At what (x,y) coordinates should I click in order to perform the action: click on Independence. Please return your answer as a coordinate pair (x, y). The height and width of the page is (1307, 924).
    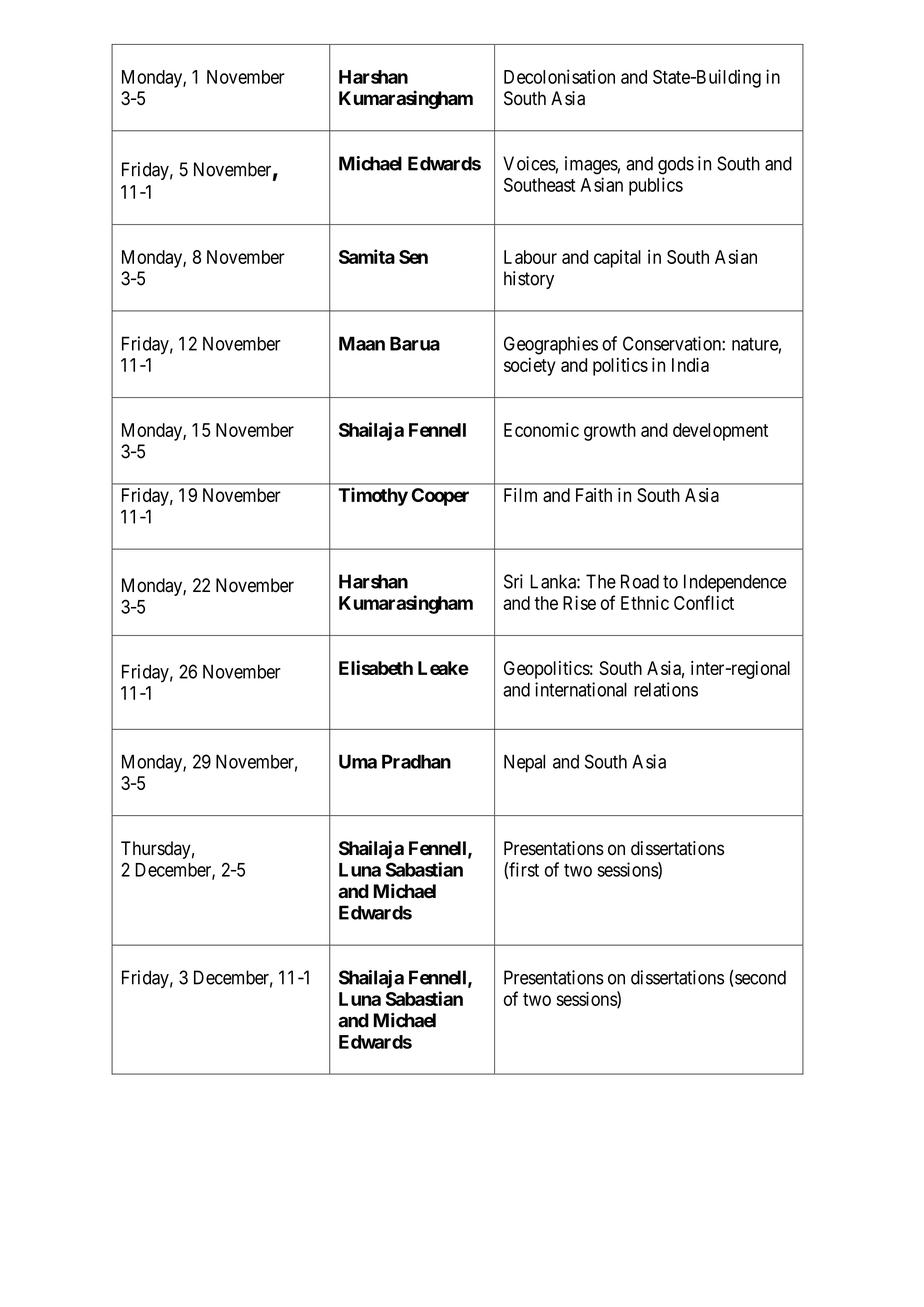
    Looking at the image, I should click on (735, 583).
